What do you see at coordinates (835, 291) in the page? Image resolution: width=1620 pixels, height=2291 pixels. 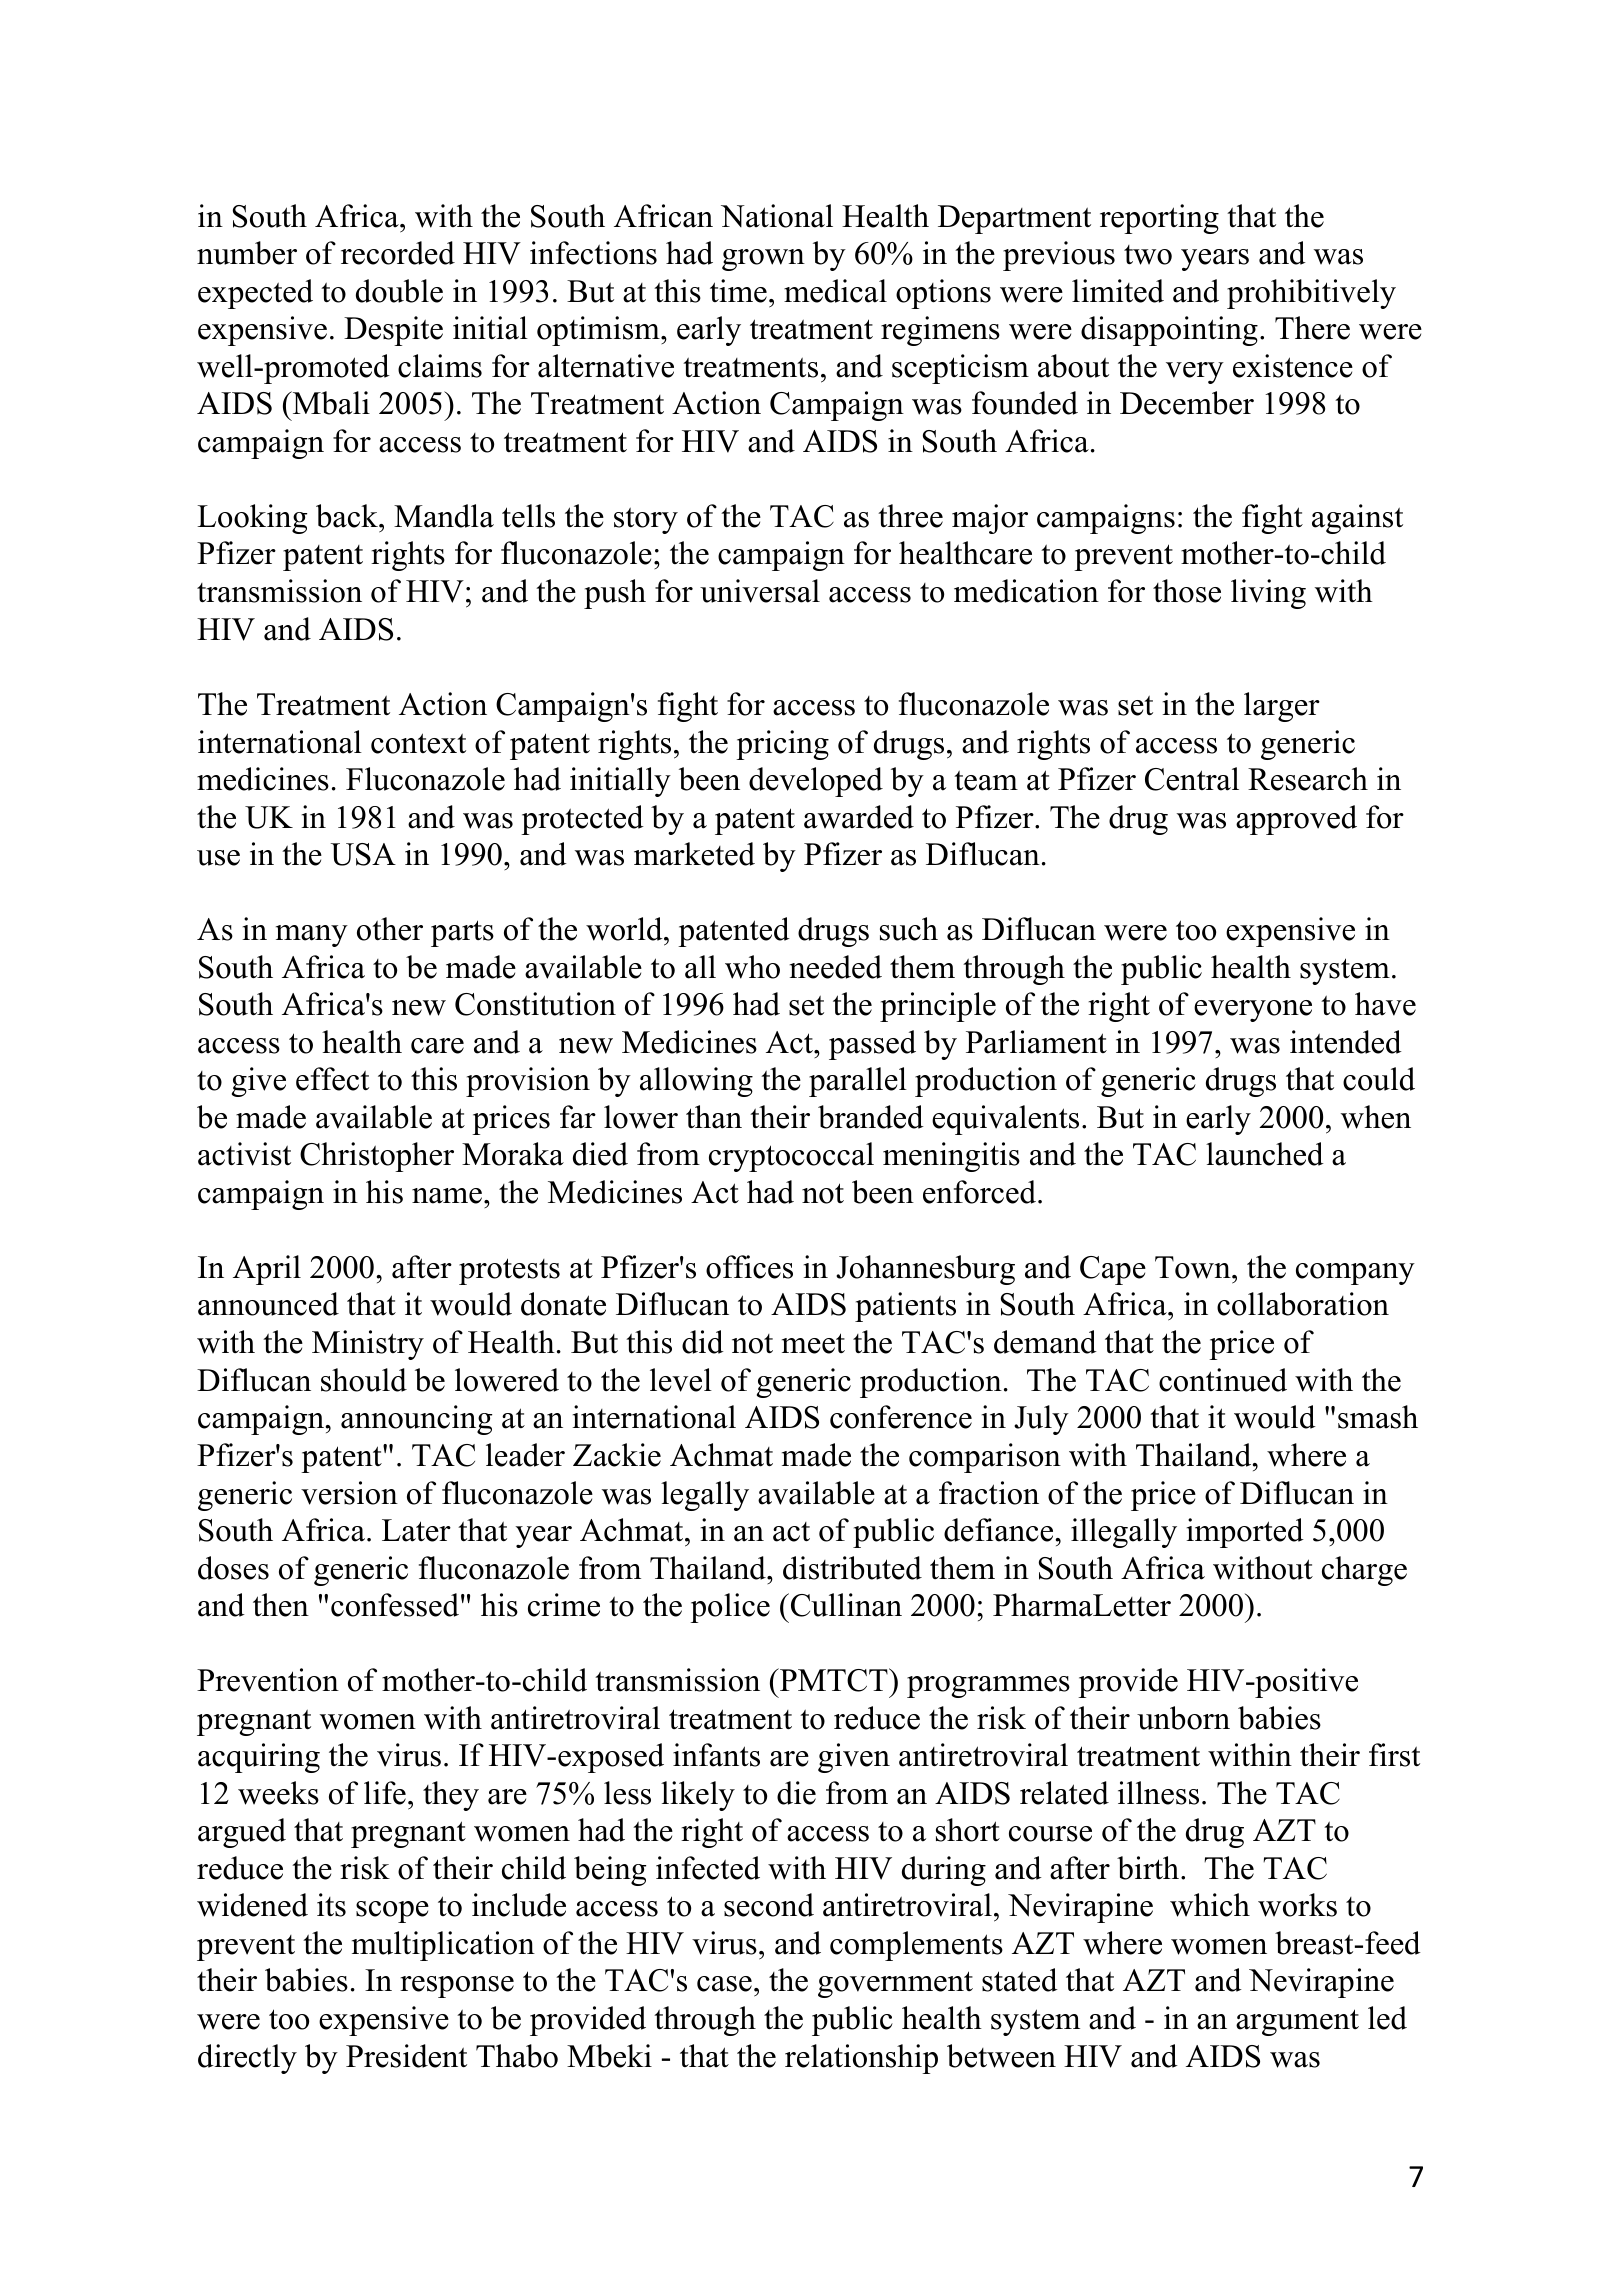 I see `medical` at bounding box center [835, 291].
